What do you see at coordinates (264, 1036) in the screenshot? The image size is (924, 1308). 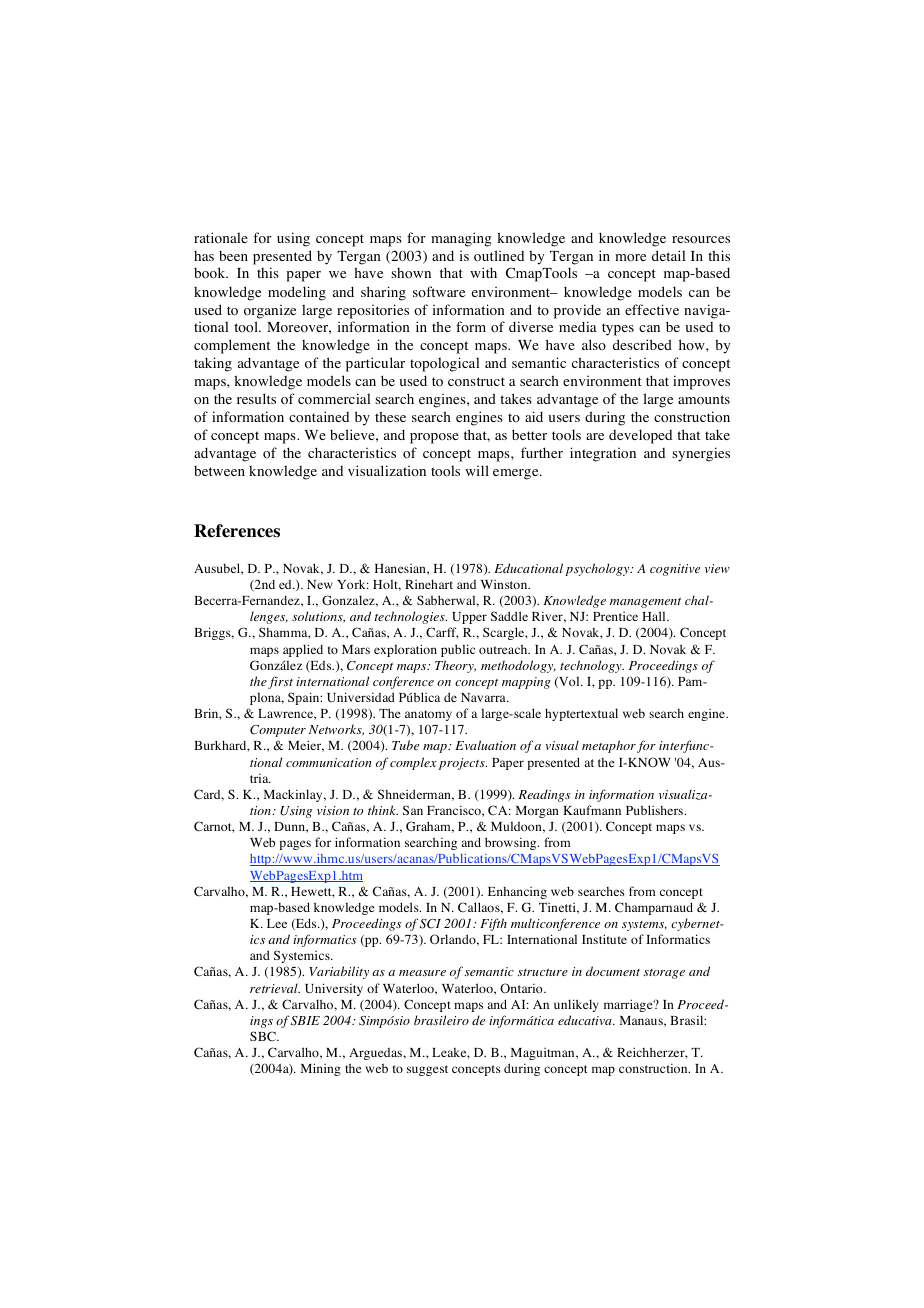 I see `SBC` at bounding box center [264, 1036].
